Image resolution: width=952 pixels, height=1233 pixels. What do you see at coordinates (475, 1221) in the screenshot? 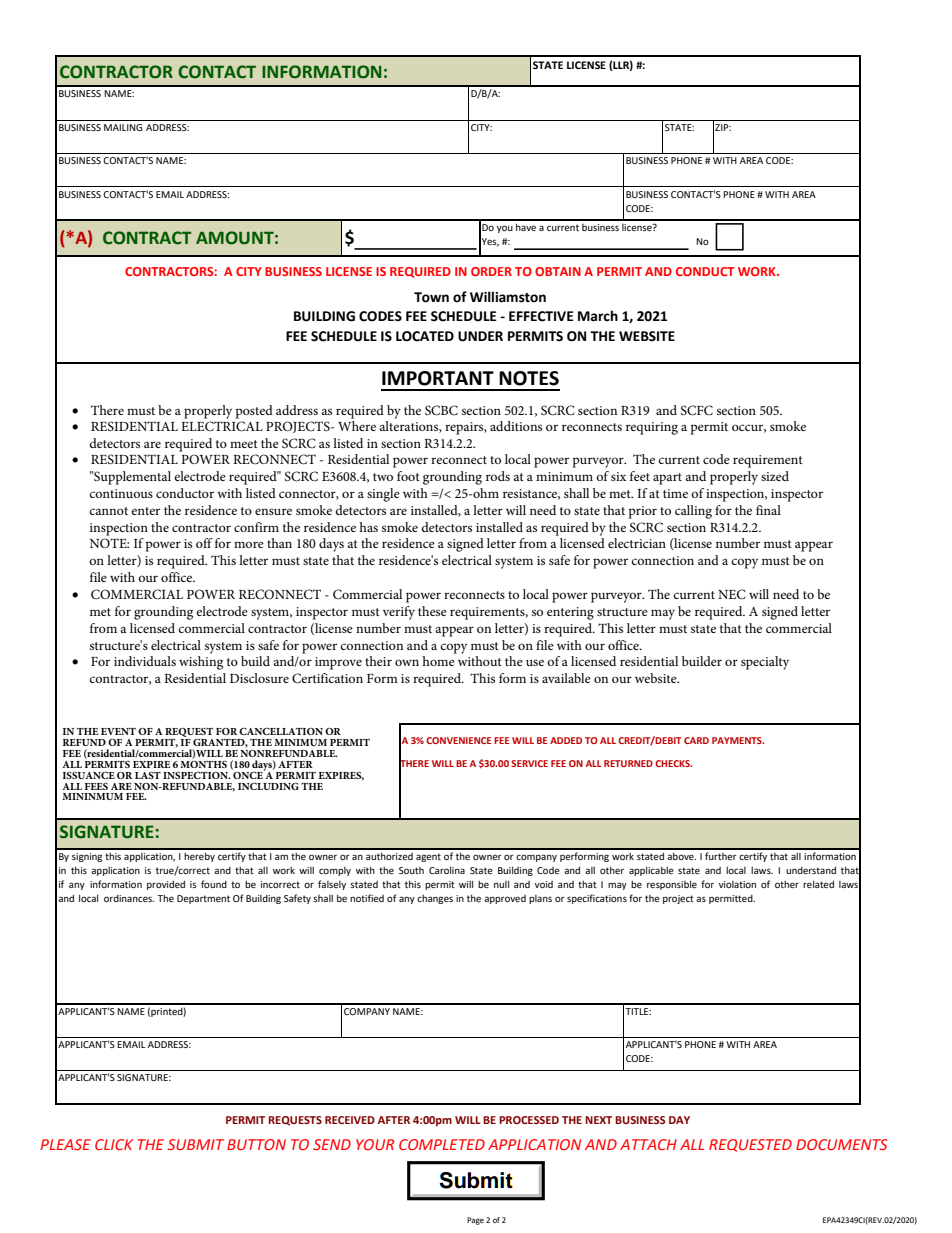
I see `Page` at bounding box center [475, 1221].
